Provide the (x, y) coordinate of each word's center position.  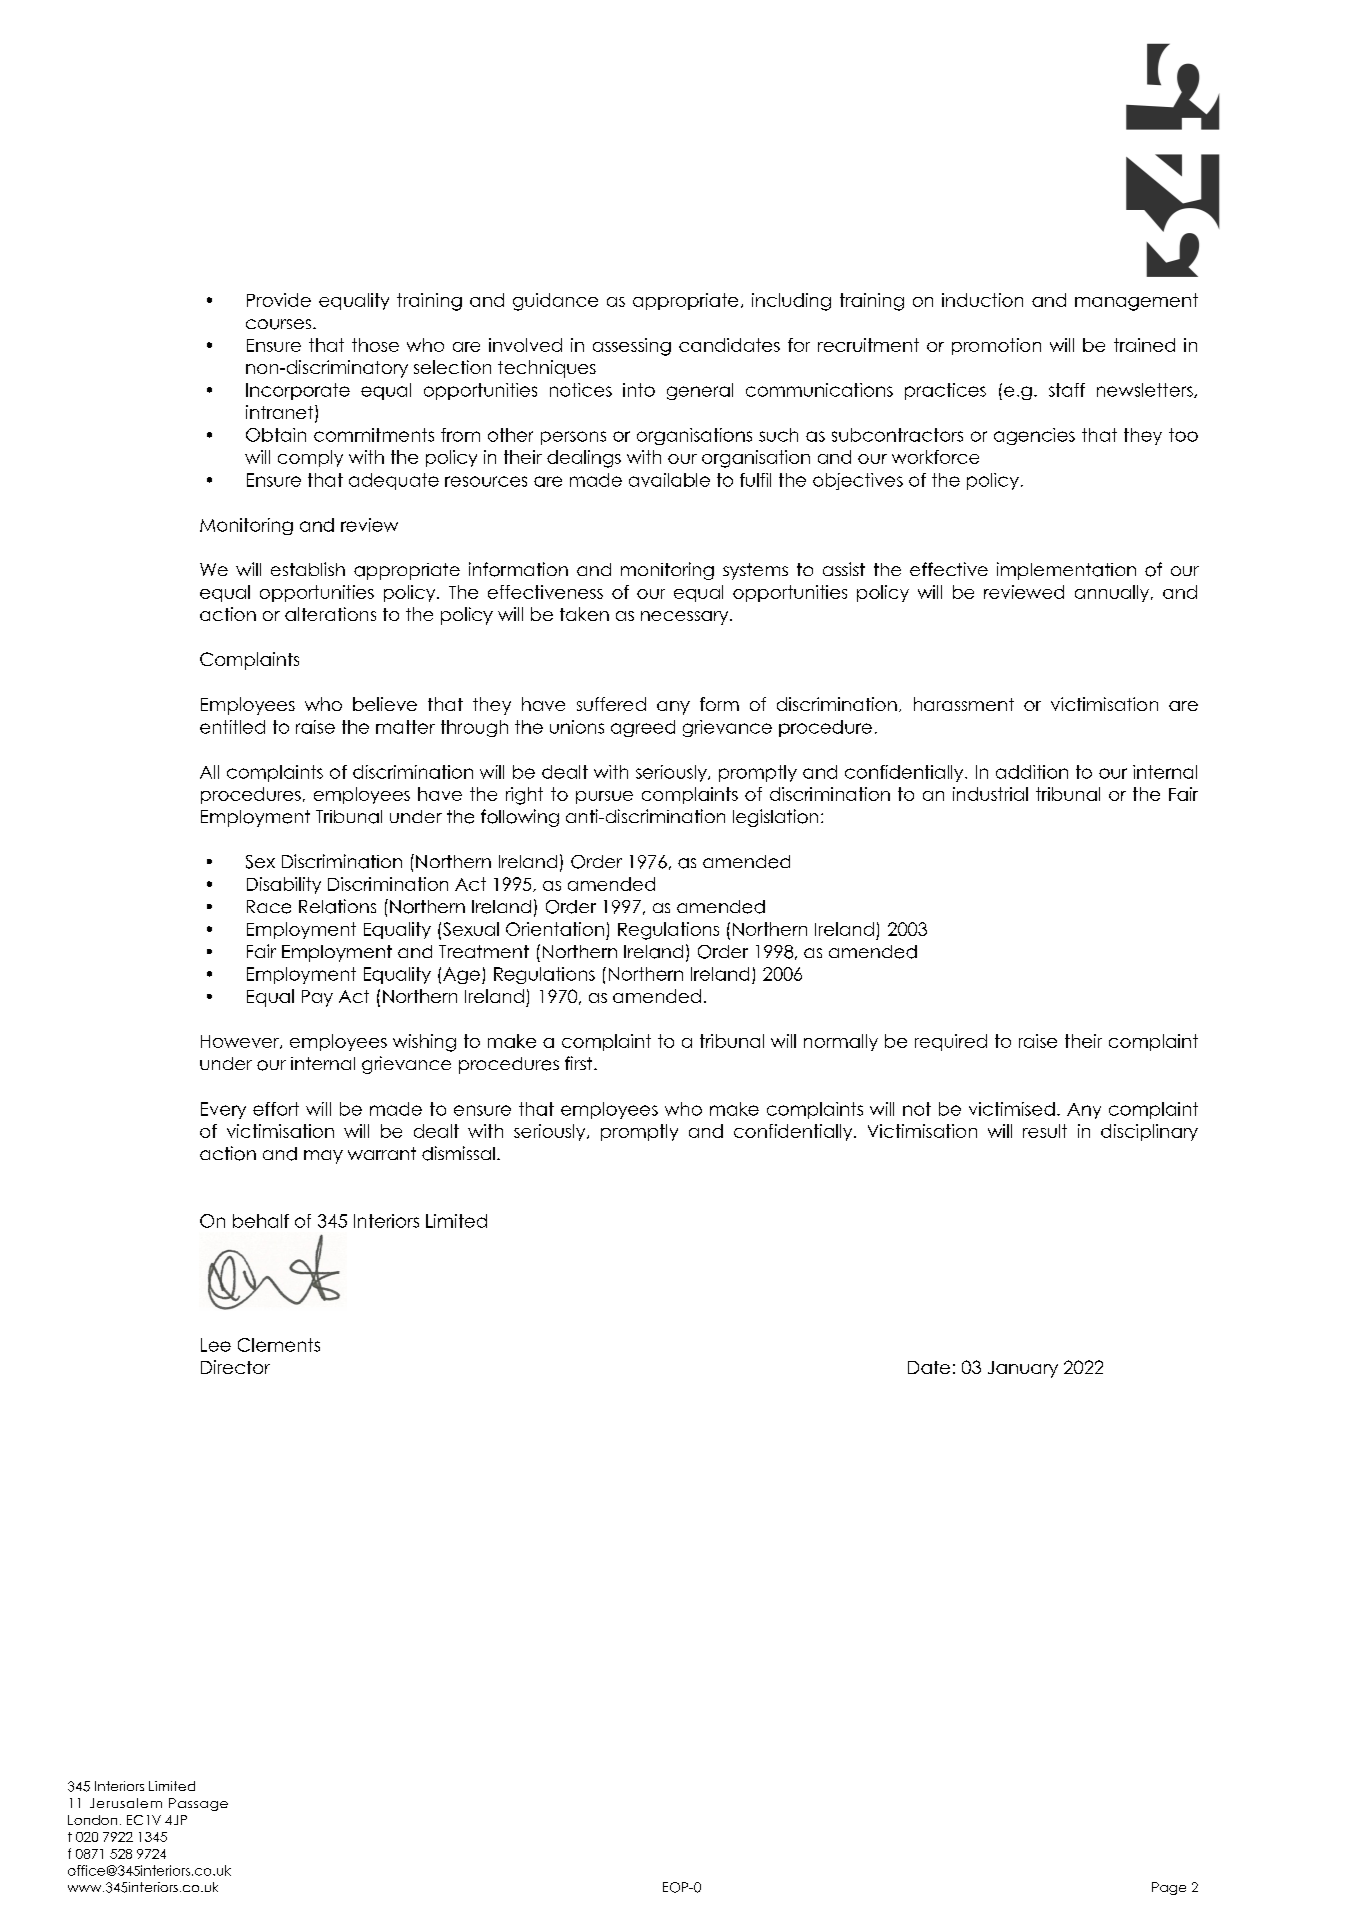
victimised (1012, 1109)
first (580, 1063)
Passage (198, 1804)
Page (1169, 1888)
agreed (643, 728)
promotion (996, 346)
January (1023, 1369)
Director (235, 1367)
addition (1032, 772)
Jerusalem (126, 1803)
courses (278, 324)
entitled (232, 727)
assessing (632, 347)
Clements (279, 1345)
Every (223, 1110)
